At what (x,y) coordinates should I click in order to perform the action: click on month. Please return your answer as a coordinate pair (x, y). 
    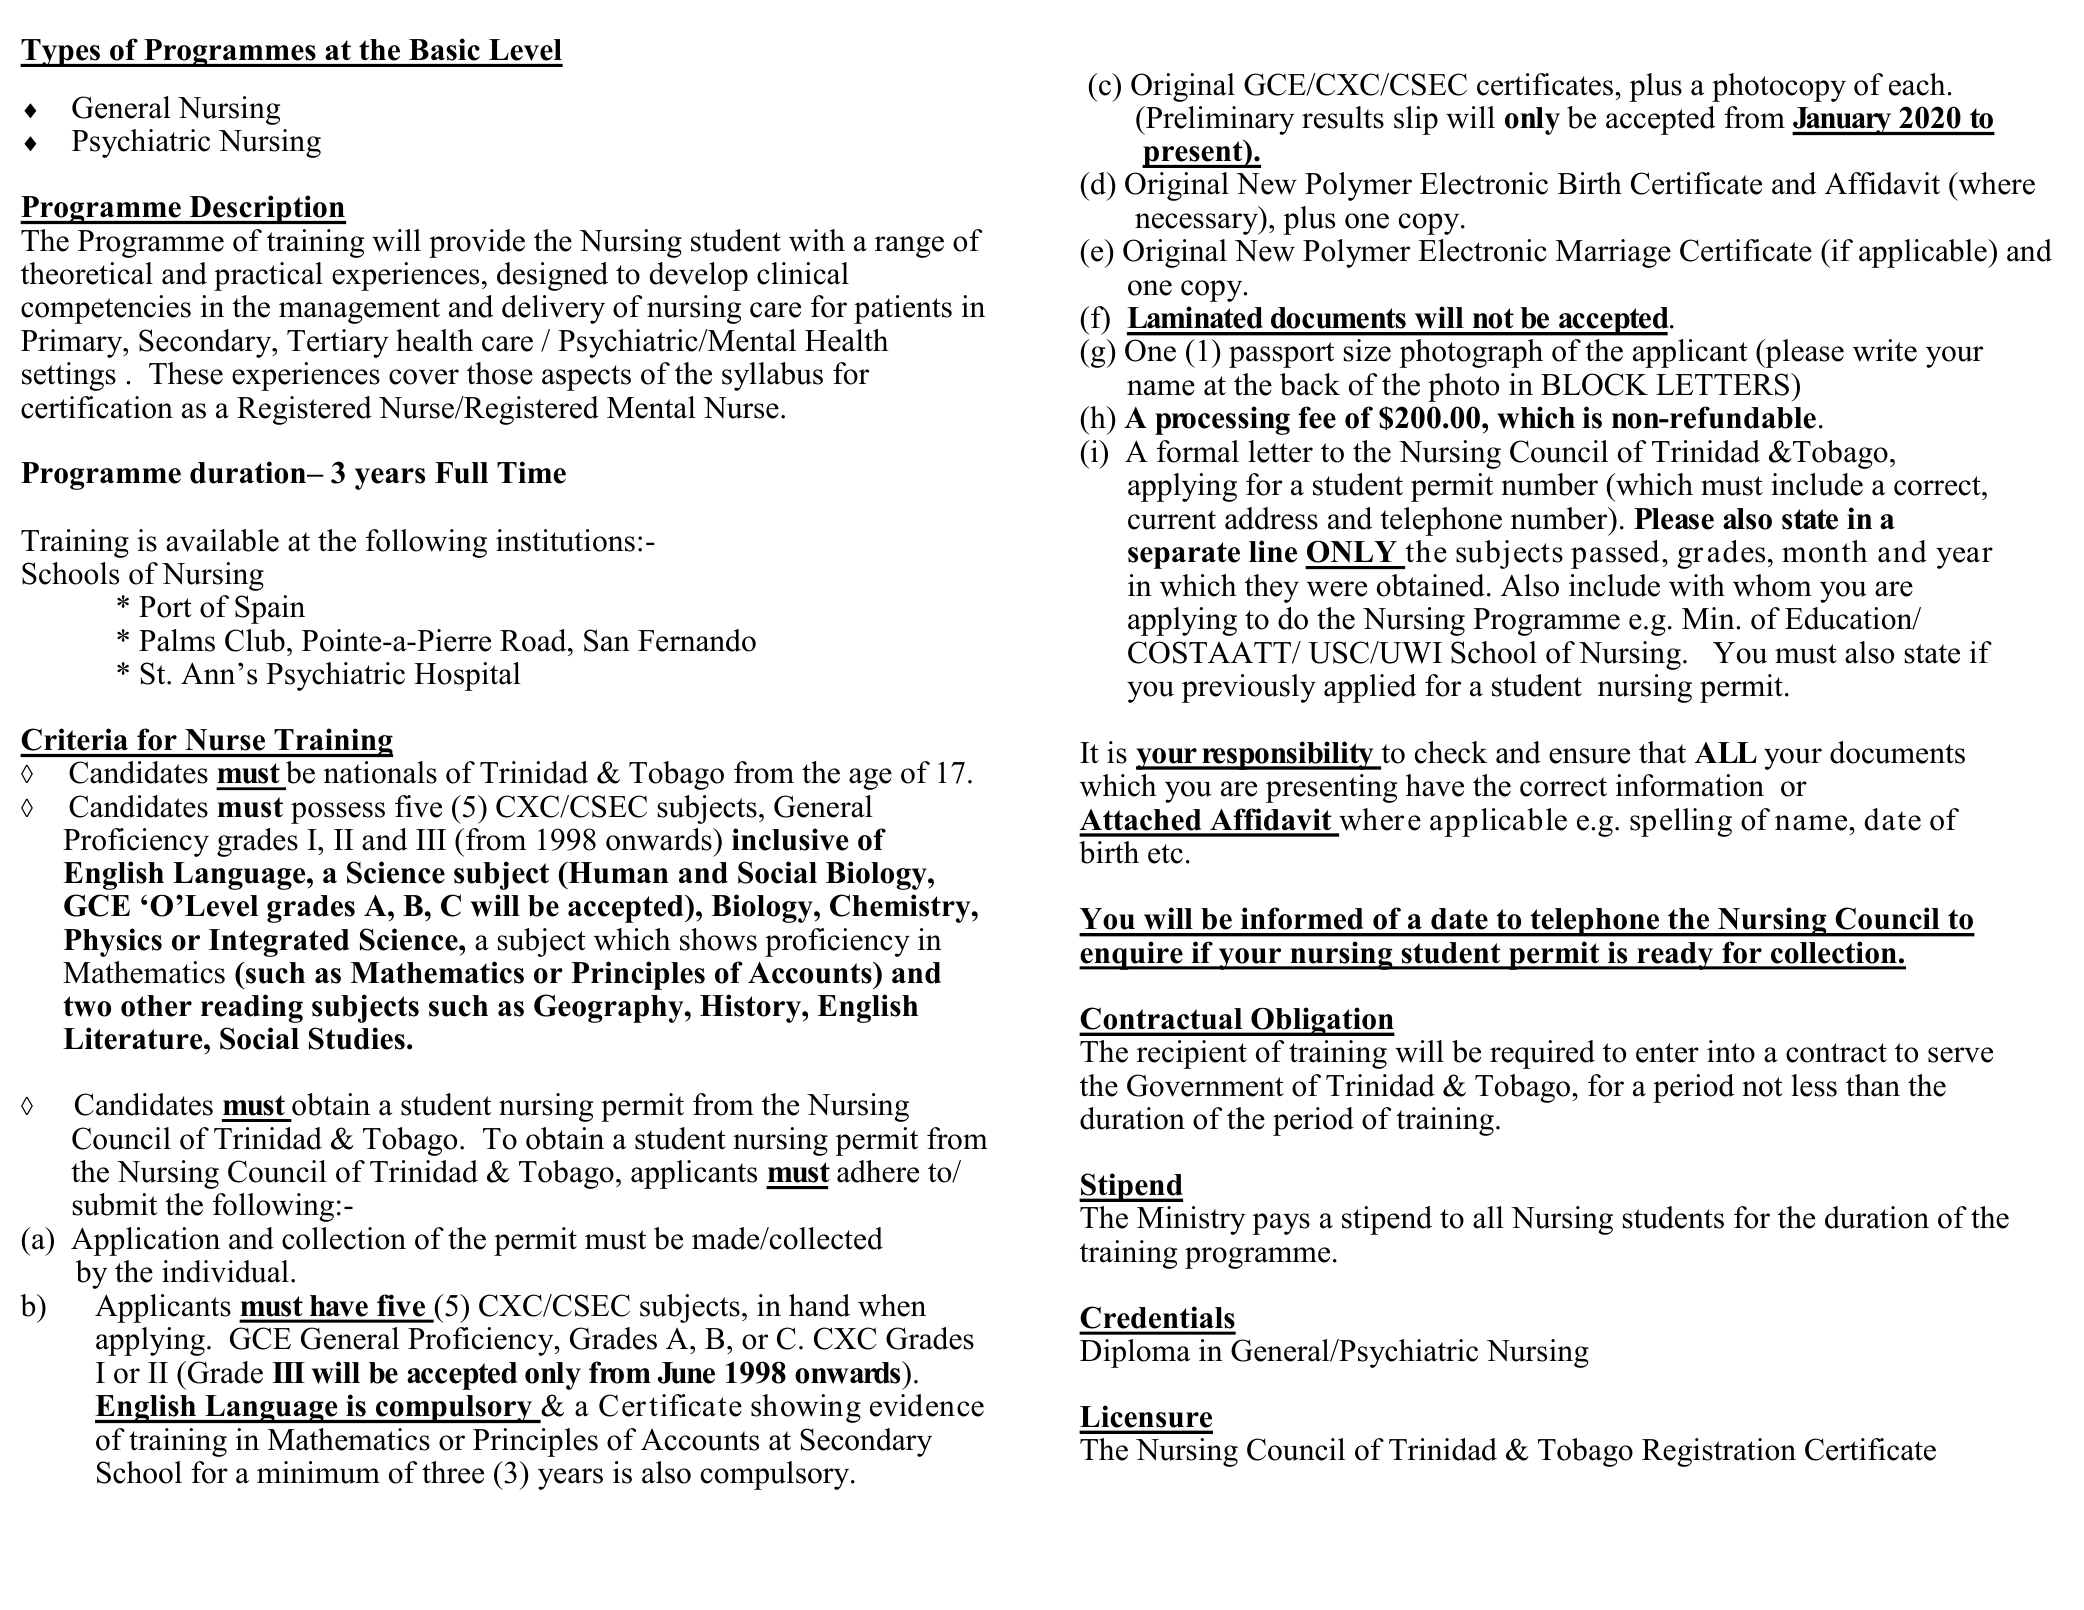
    Looking at the image, I should click on (1825, 551).
